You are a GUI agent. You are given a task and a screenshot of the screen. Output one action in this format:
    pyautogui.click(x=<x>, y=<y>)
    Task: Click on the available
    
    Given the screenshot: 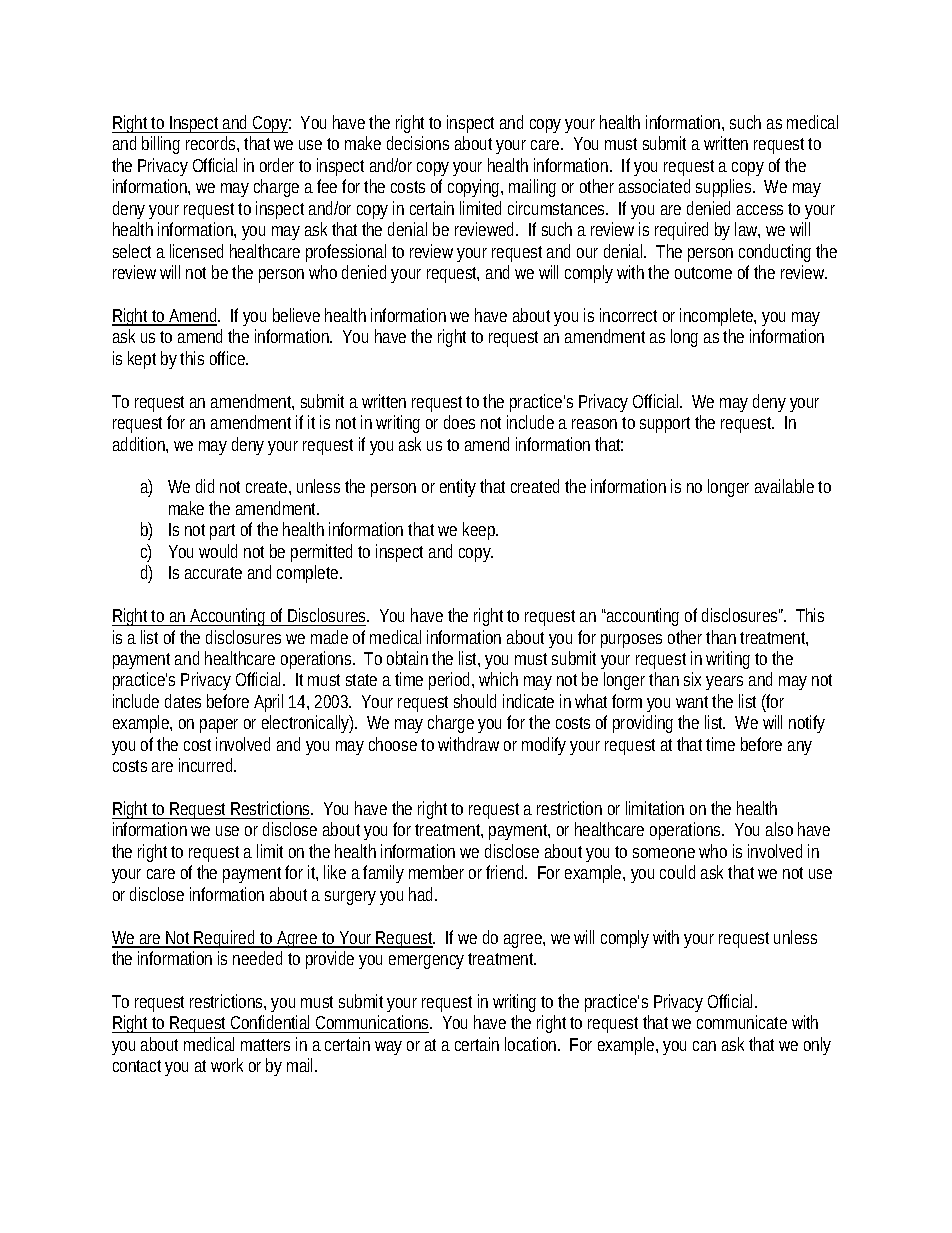 What is the action you would take?
    pyautogui.click(x=784, y=486)
